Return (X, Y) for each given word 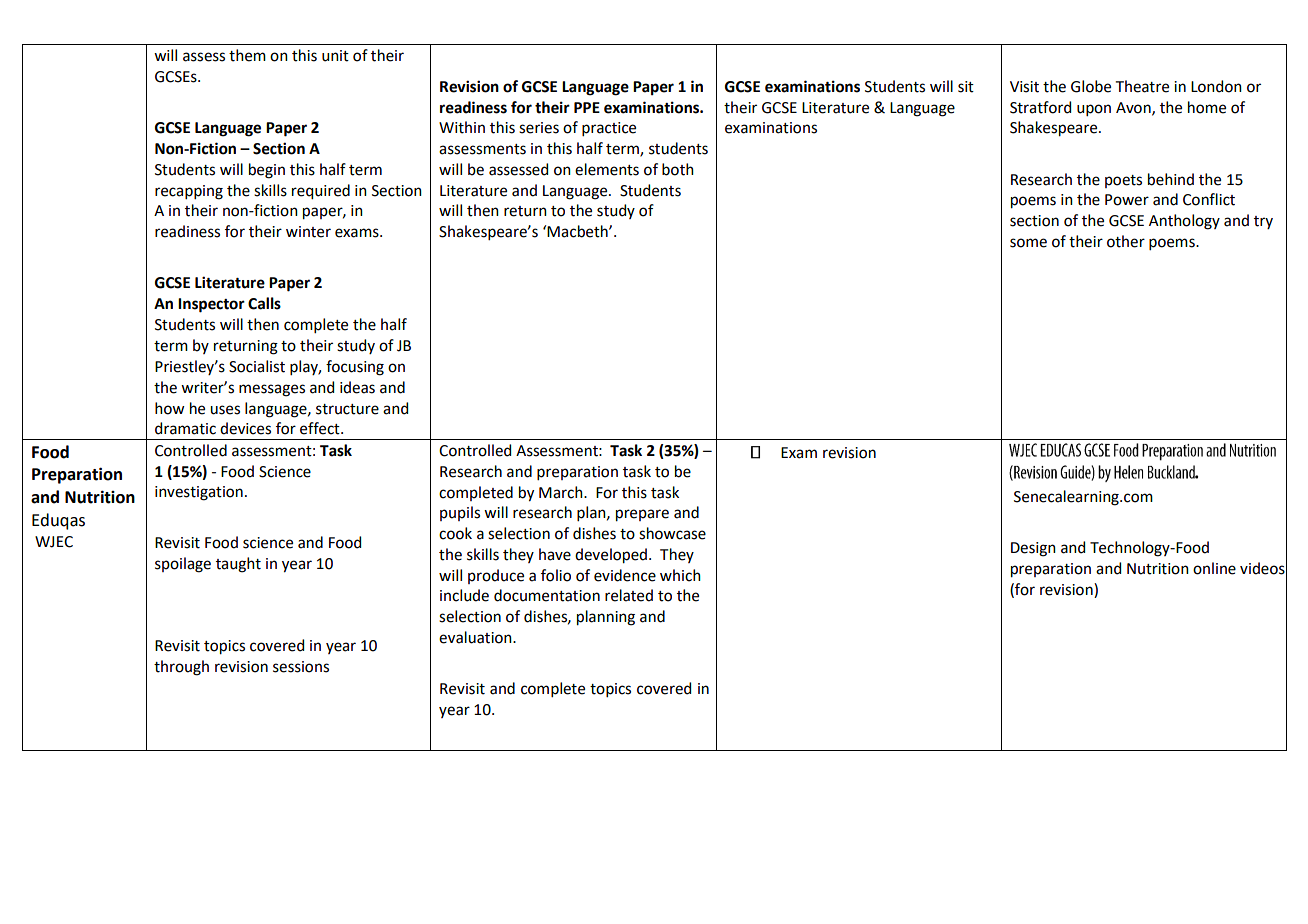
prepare (642, 515)
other (1126, 241)
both (678, 169)
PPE (587, 107)
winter (308, 232)
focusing (355, 368)
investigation (199, 493)
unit (335, 56)
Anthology (1184, 222)
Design (1033, 549)
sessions (301, 667)
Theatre (1142, 86)
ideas (357, 387)
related (629, 595)
